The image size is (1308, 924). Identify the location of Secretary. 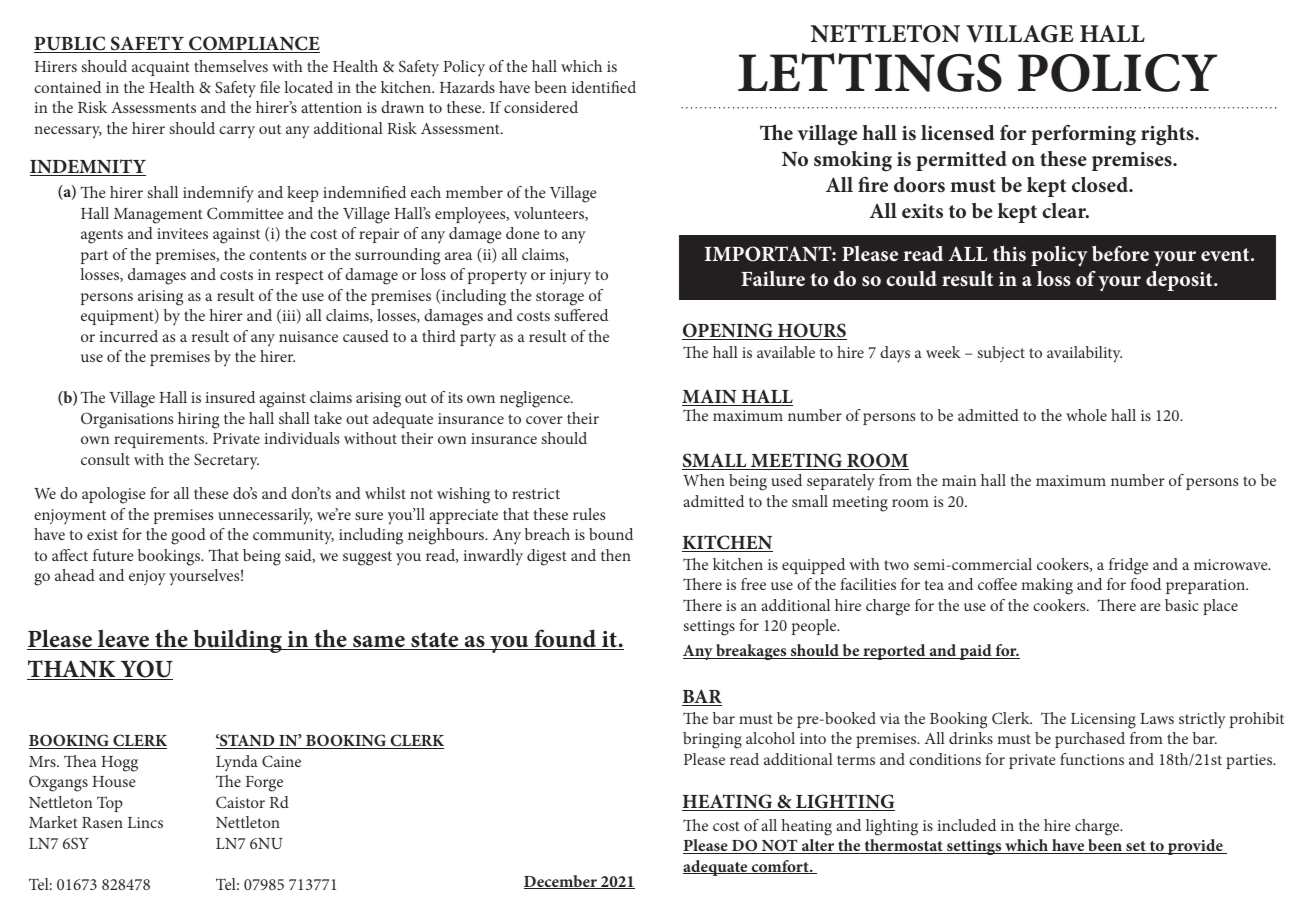
(226, 461).
